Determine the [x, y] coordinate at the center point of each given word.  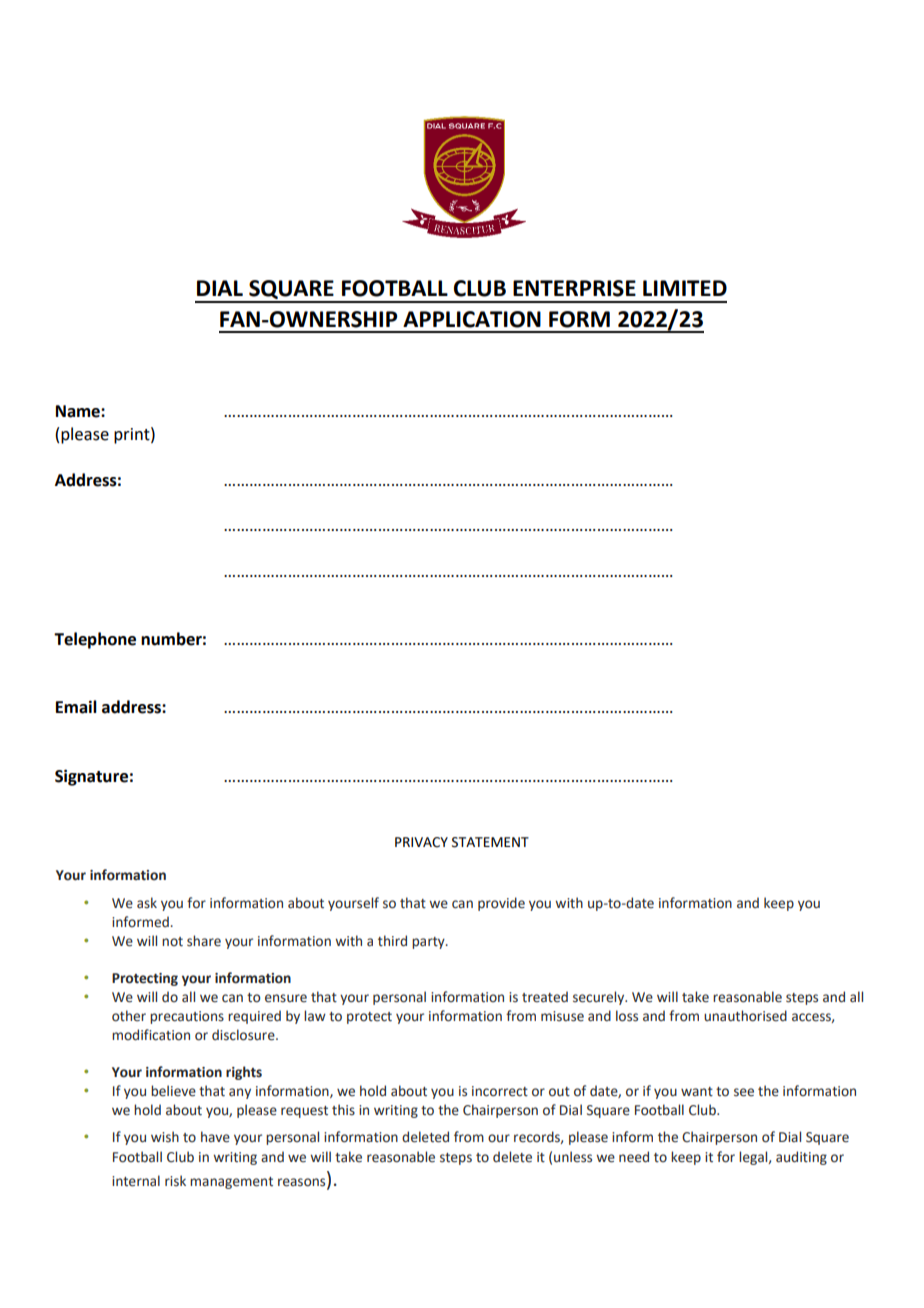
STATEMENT [490, 842]
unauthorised [745, 1016]
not [172, 942]
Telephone [95, 640]
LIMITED [685, 288]
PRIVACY [421, 842]
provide [501, 904]
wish [165, 1136]
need [634, 1157]
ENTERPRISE [574, 288]
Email [76, 707]
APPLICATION [472, 319]
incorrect [500, 1091]
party [429, 943]
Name [79, 411]
